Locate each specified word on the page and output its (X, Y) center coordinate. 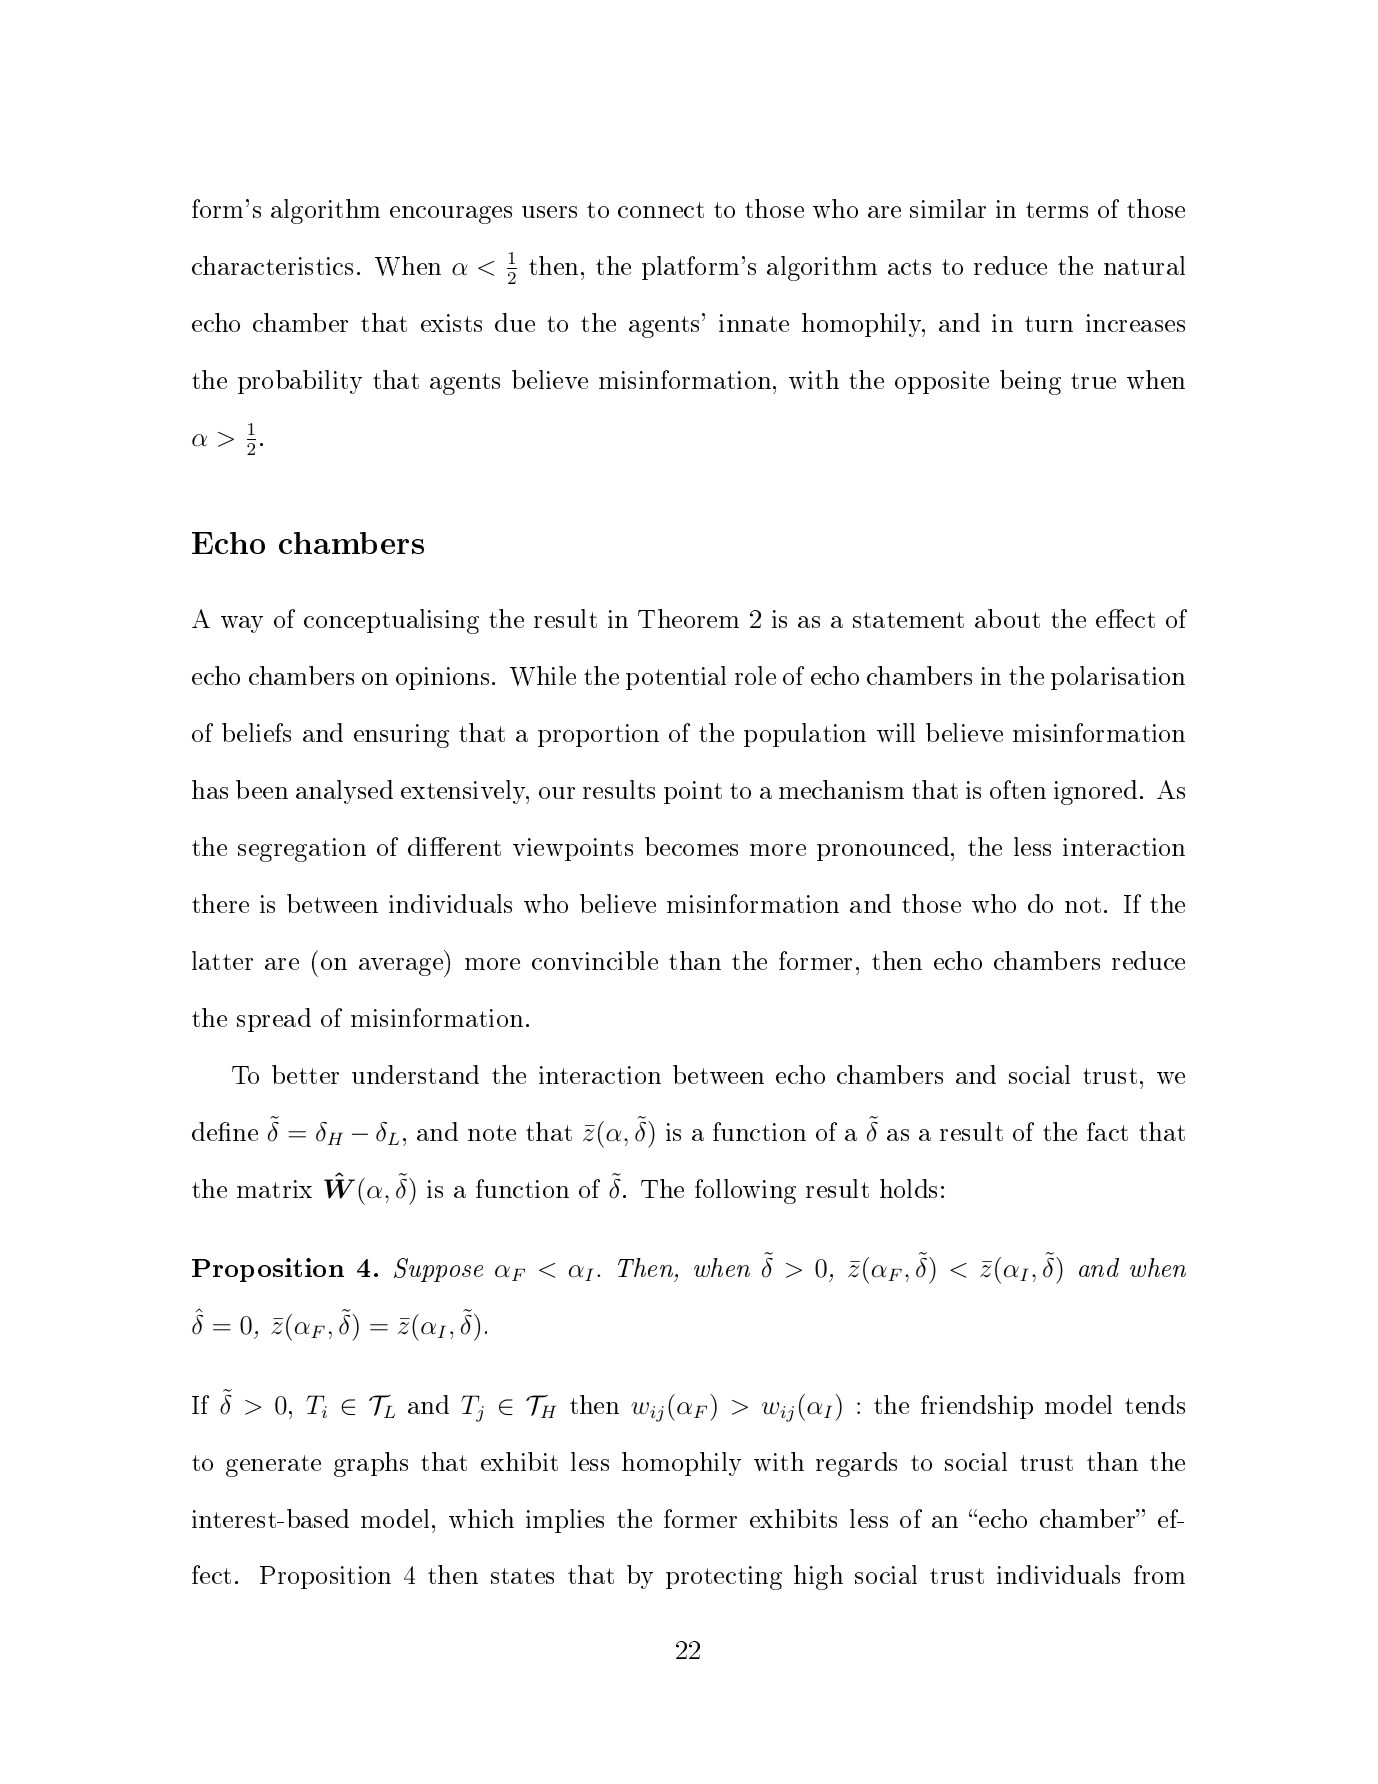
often (1018, 789)
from (1159, 1574)
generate (273, 1466)
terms (1057, 210)
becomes (691, 846)
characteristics (272, 265)
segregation (302, 850)
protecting (724, 1578)
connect (661, 210)
